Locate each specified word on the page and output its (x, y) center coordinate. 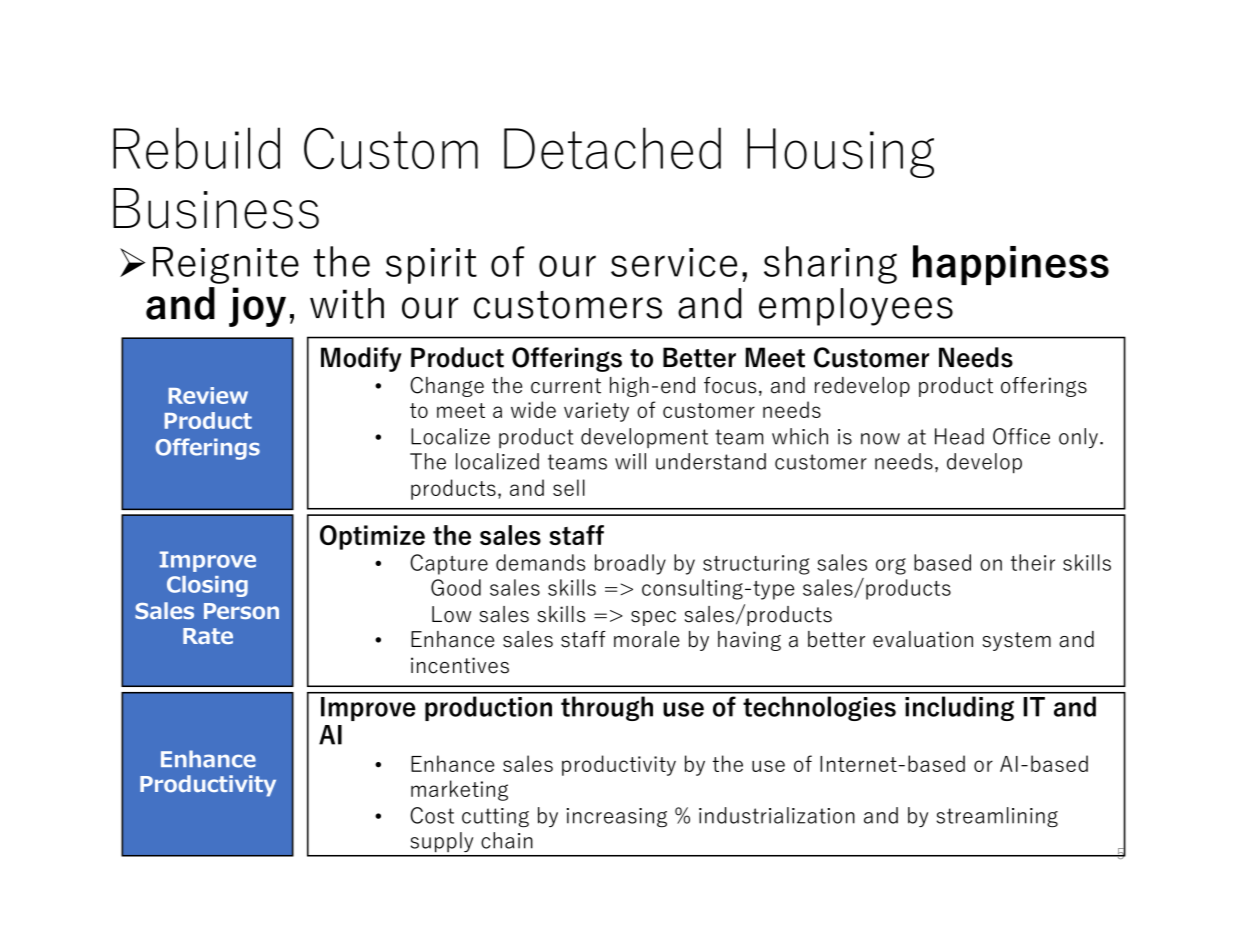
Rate (208, 636)
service (674, 262)
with (347, 303)
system (1017, 641)
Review (208, 395)
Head (959, 436)
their (1033, 562)
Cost (432, 815)
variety (596, 412)
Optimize (372, 537)
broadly (630, 564)
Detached (612, 148)
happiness (1011, 265)
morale (646, 639)
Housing (840, 153)
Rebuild (196, 148)
